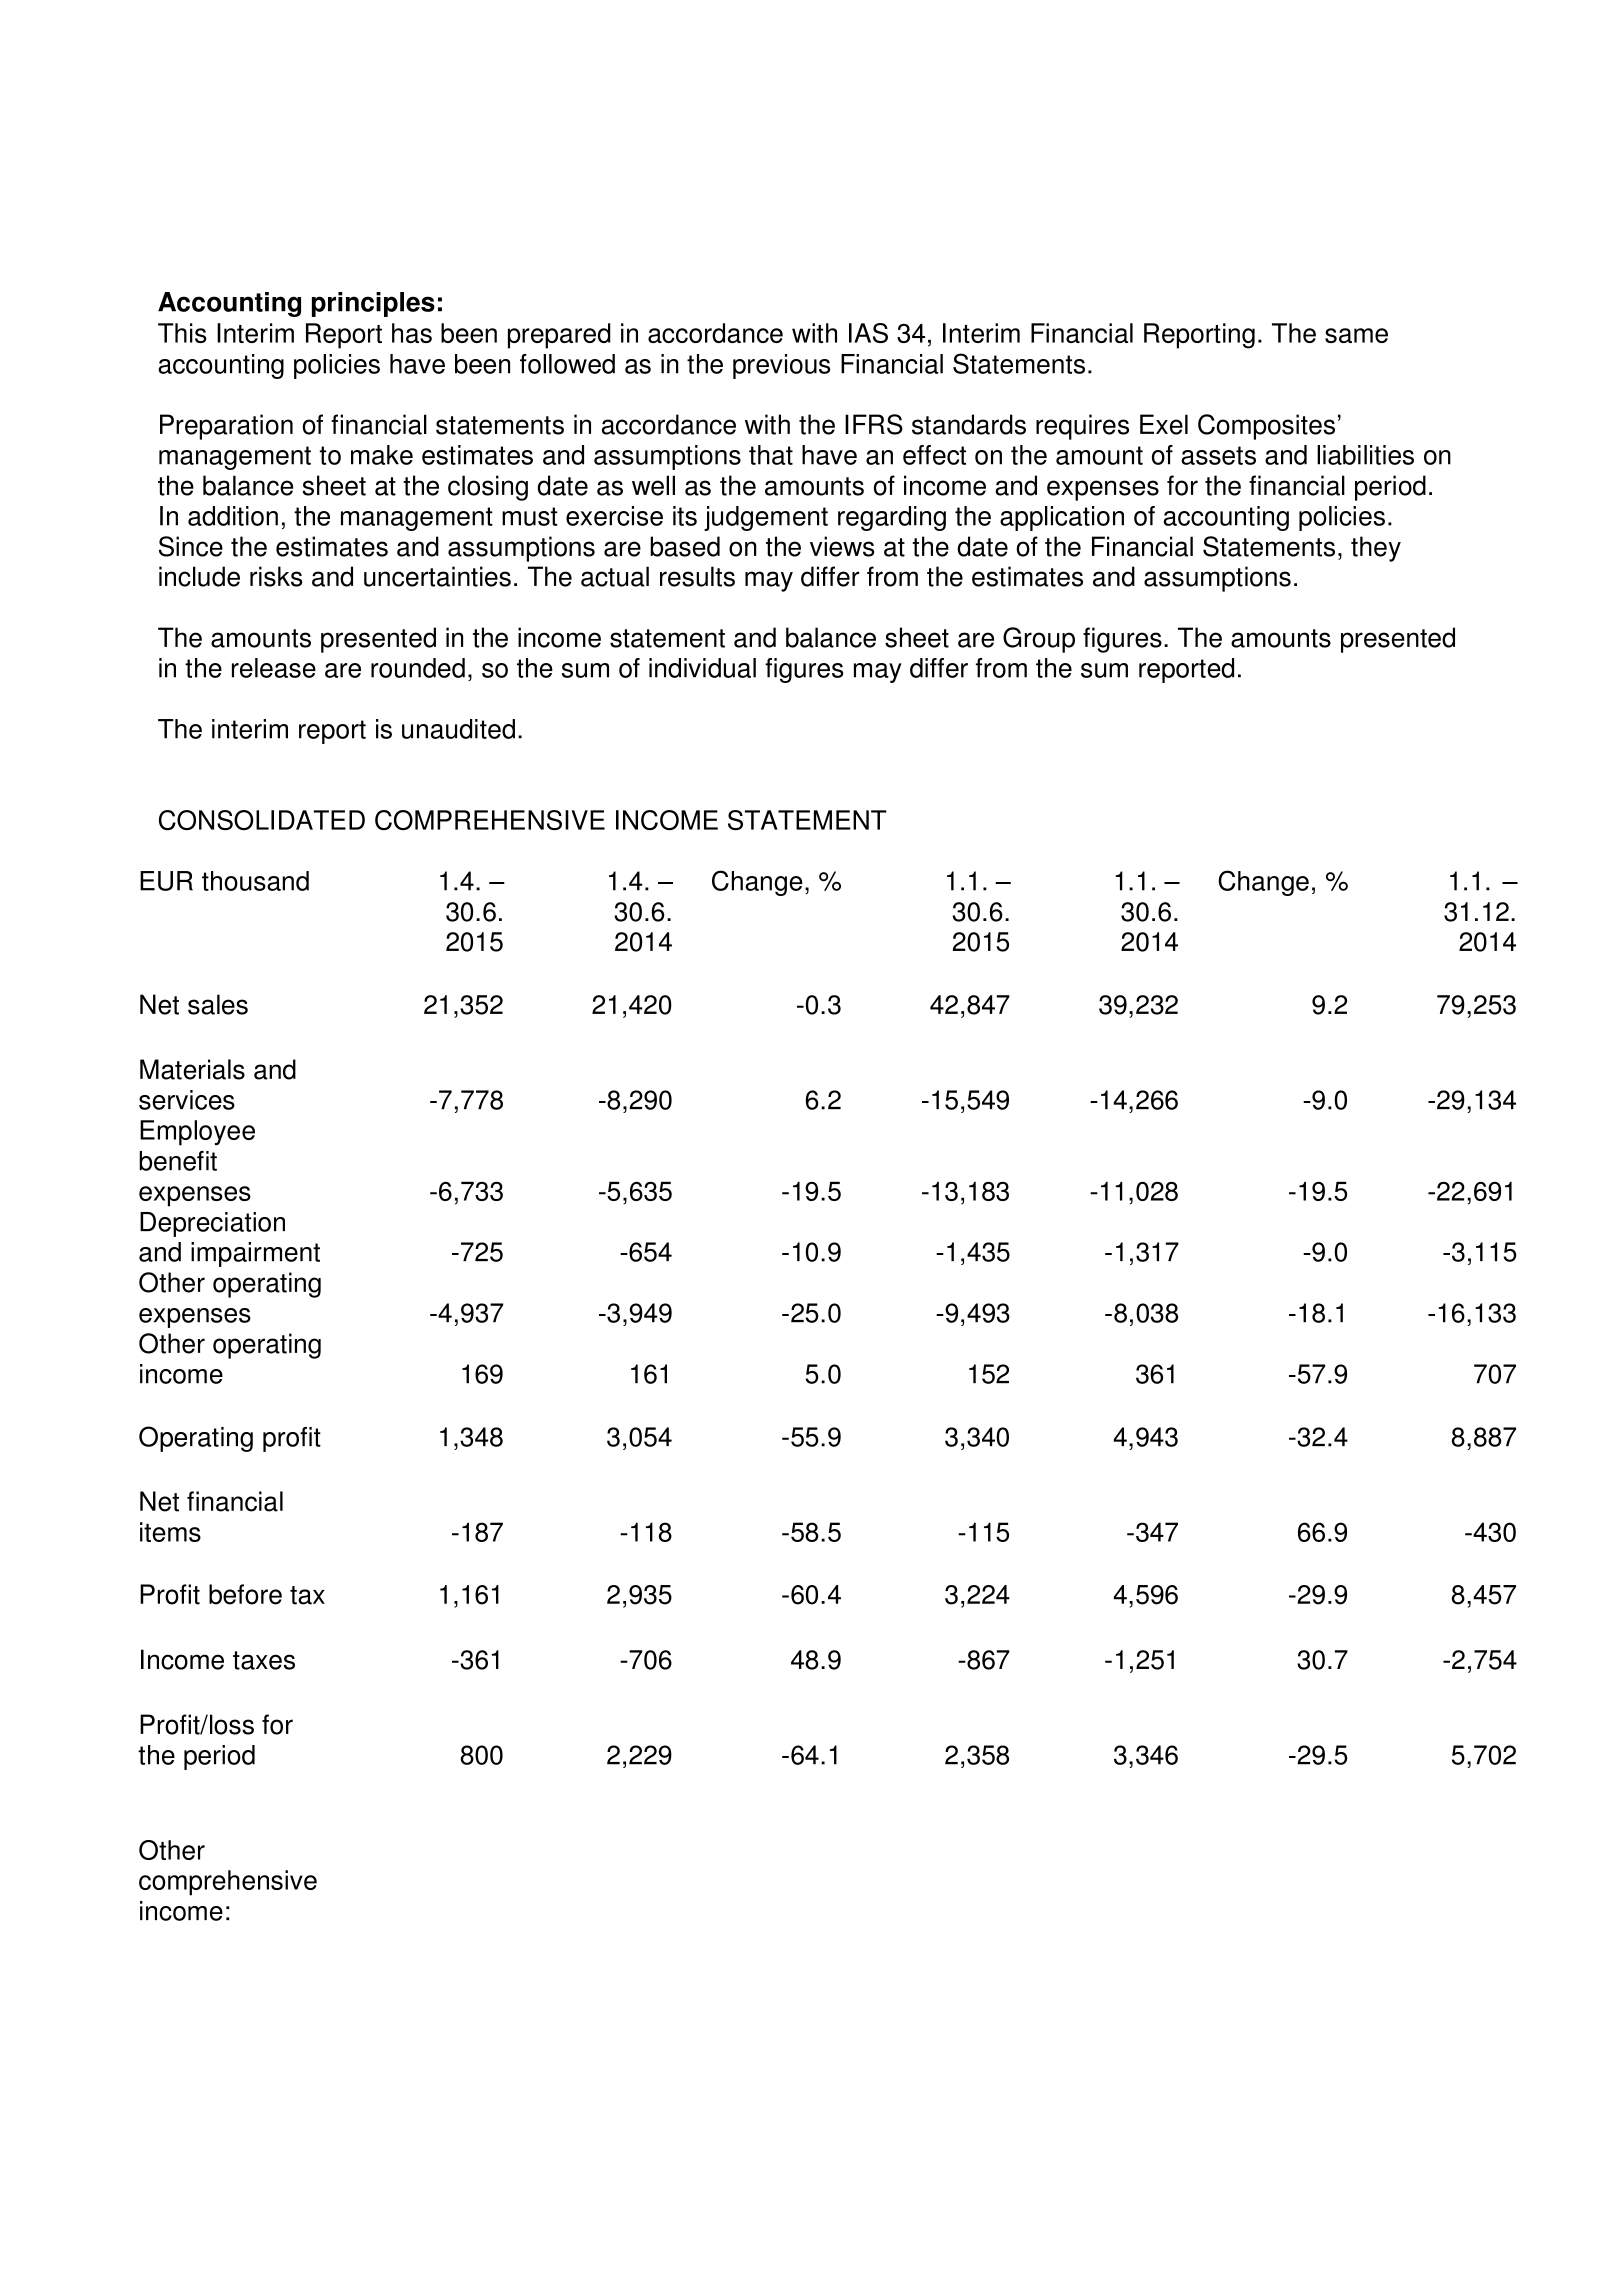  I want to click on thousand, so click(255, 881).
